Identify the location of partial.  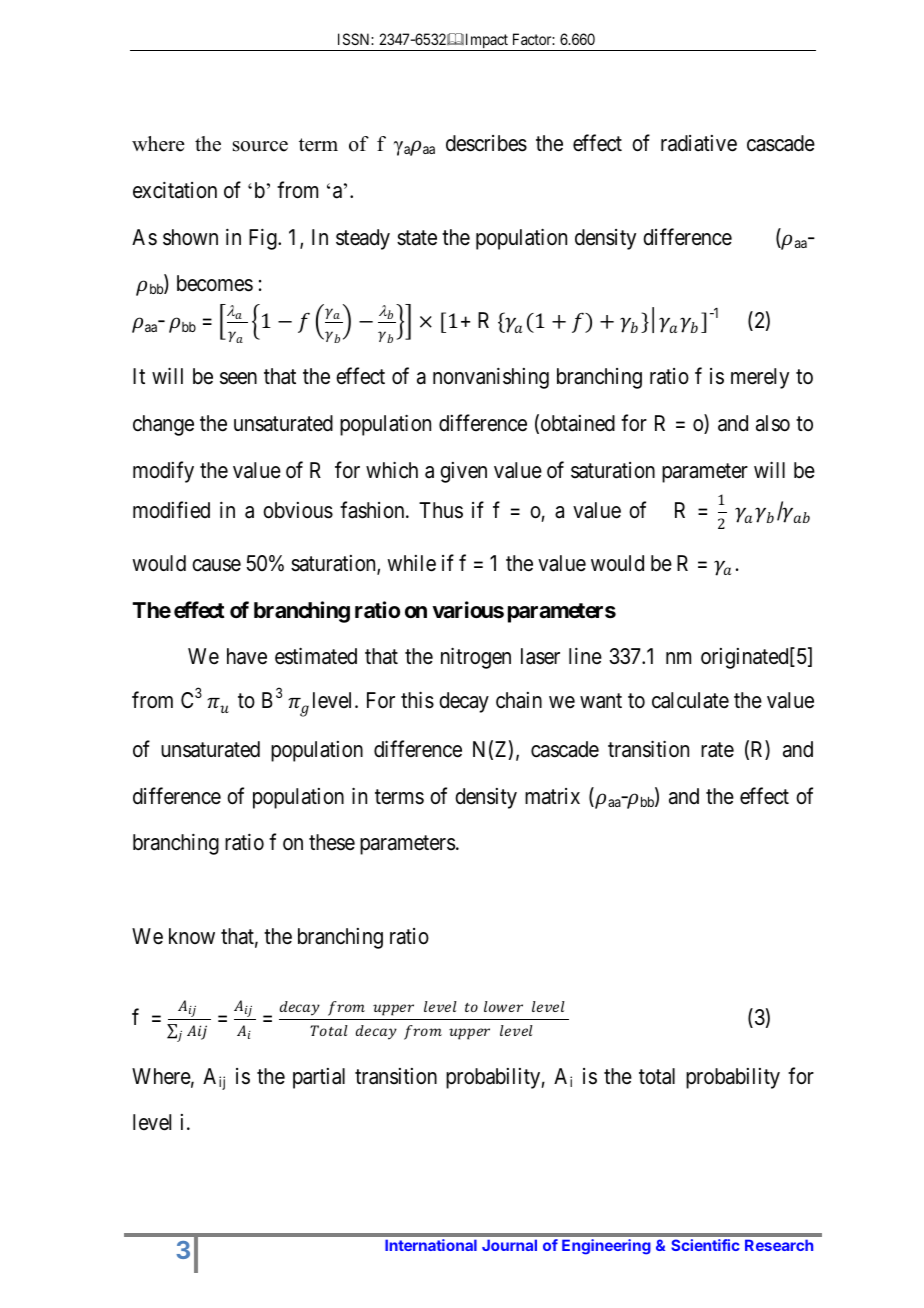
(319, 1078).
